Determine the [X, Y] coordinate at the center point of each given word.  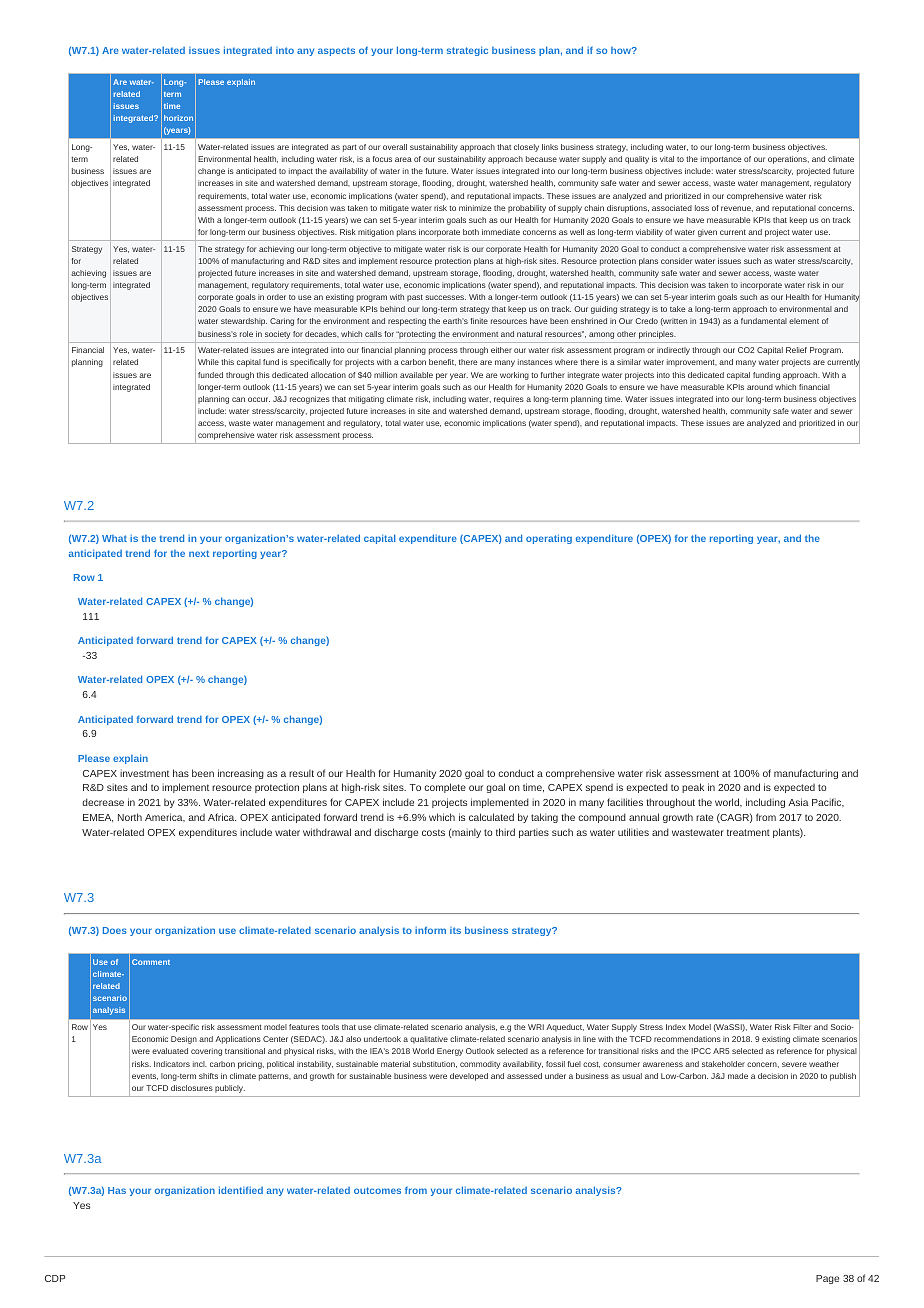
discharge [396, 833]
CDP [55, 1278]
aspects [336, 51]
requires [509, 400]
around [760, 387]
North [130, 817]
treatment [748, 832]
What [114, 538]
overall [395, 147]
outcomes [377, 1190]
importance [721, 160]
